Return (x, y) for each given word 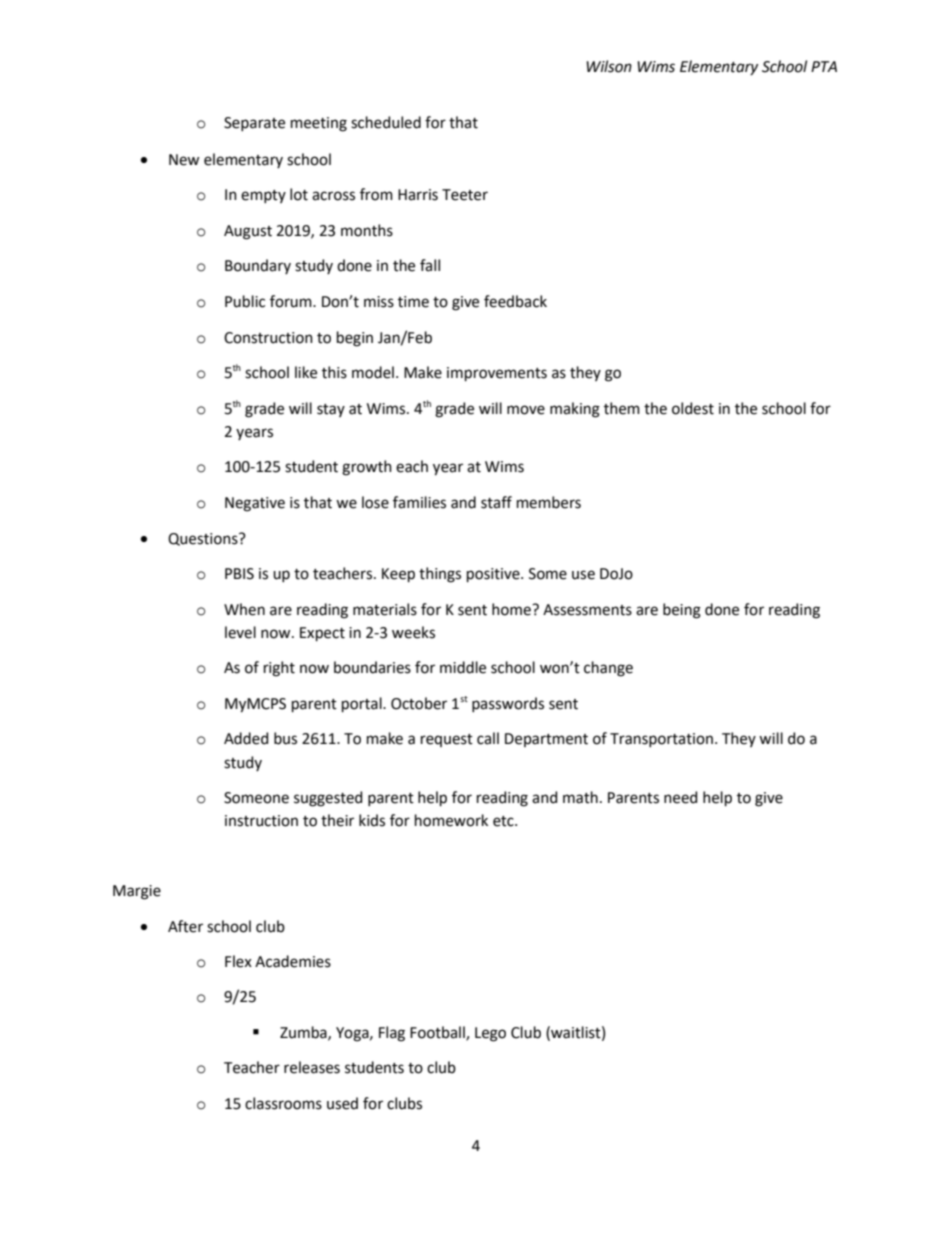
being (682, 611)
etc (504, 821)
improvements (497, 374)
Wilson (609, 66)
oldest (693, 408)
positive (494, 575)
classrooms (283, 1103)
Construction (268, 338)
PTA (824, 66)
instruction (261, 821)
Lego (490, 1034)
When (244, 609)
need (680, 797)
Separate (254, 124)
